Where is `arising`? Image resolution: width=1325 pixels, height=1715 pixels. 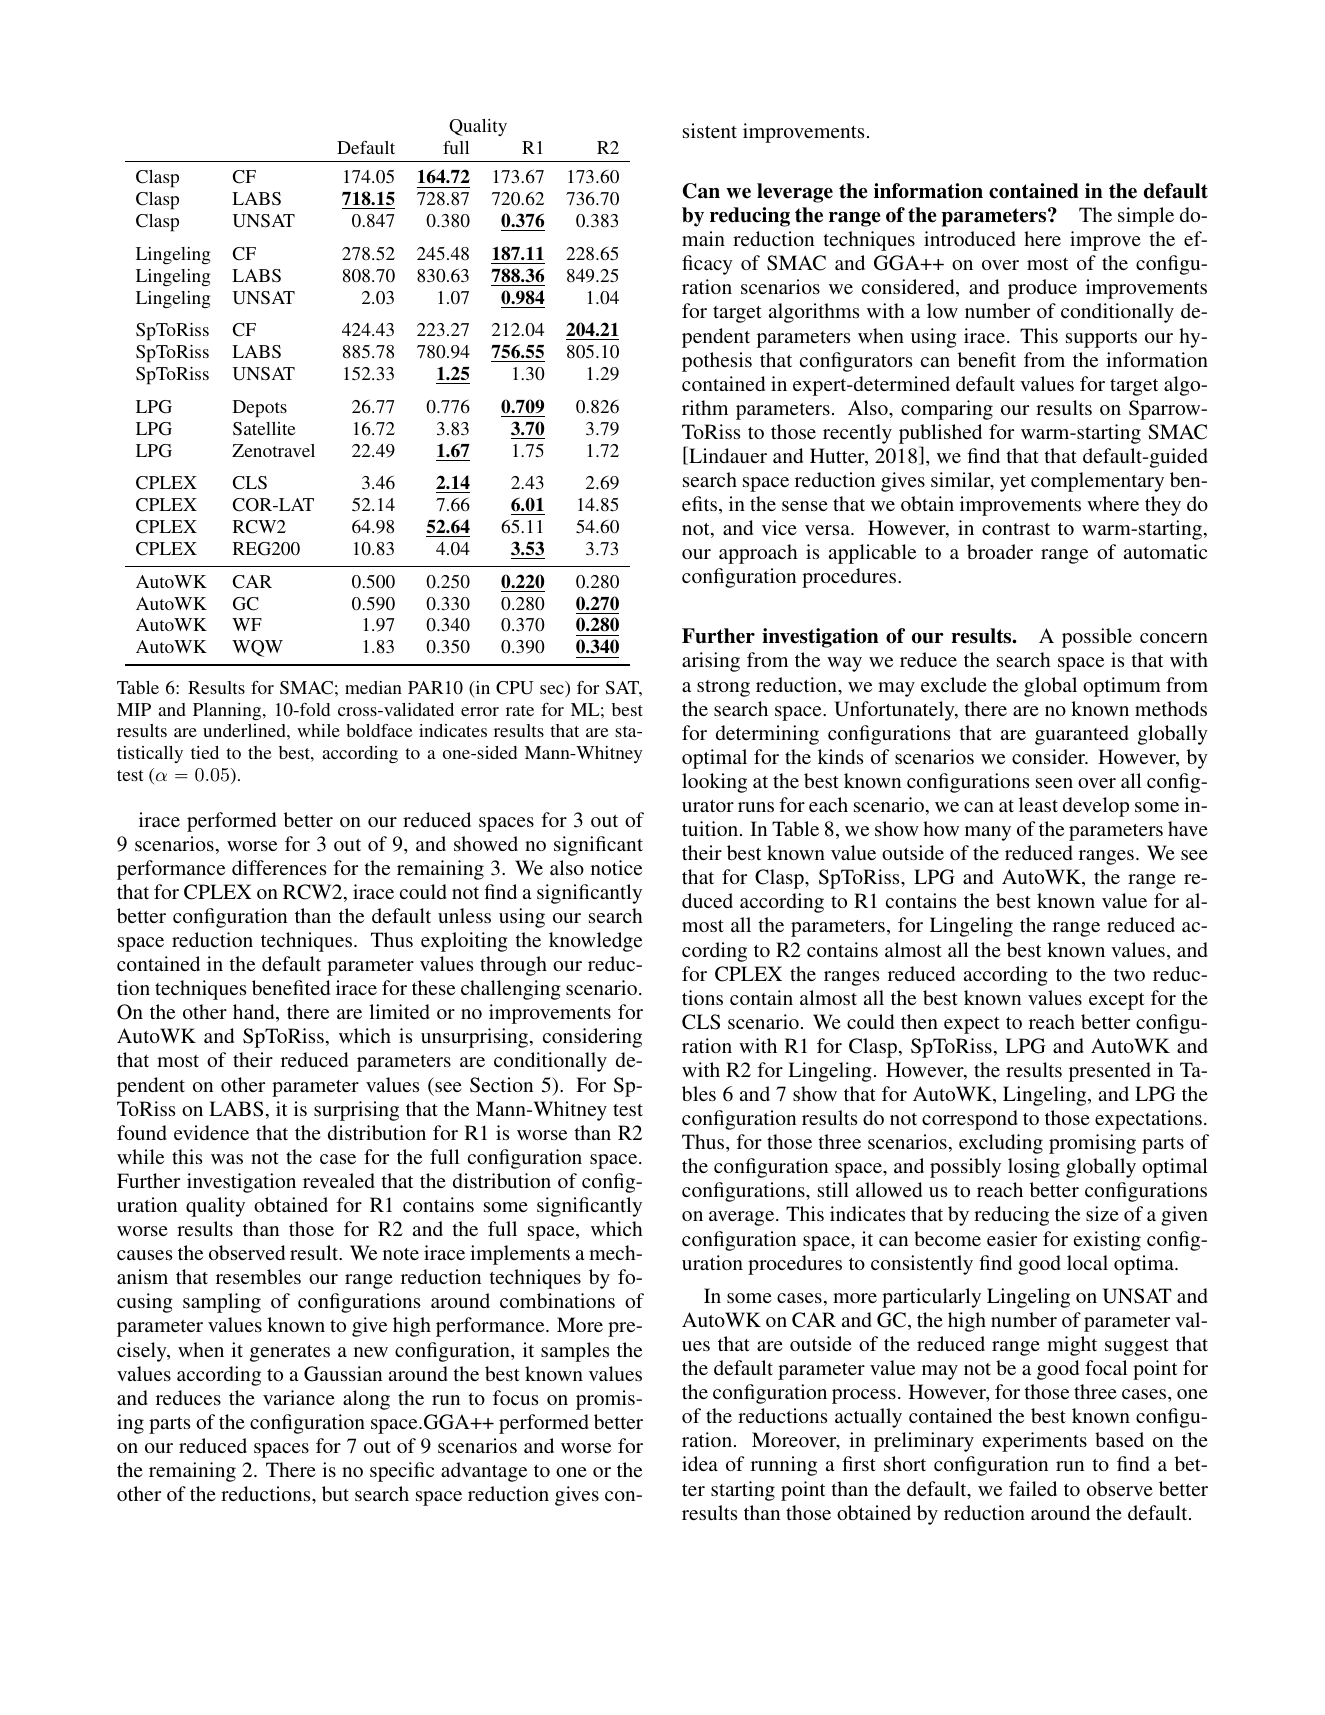
arising is located at coordinates (711, 662).
